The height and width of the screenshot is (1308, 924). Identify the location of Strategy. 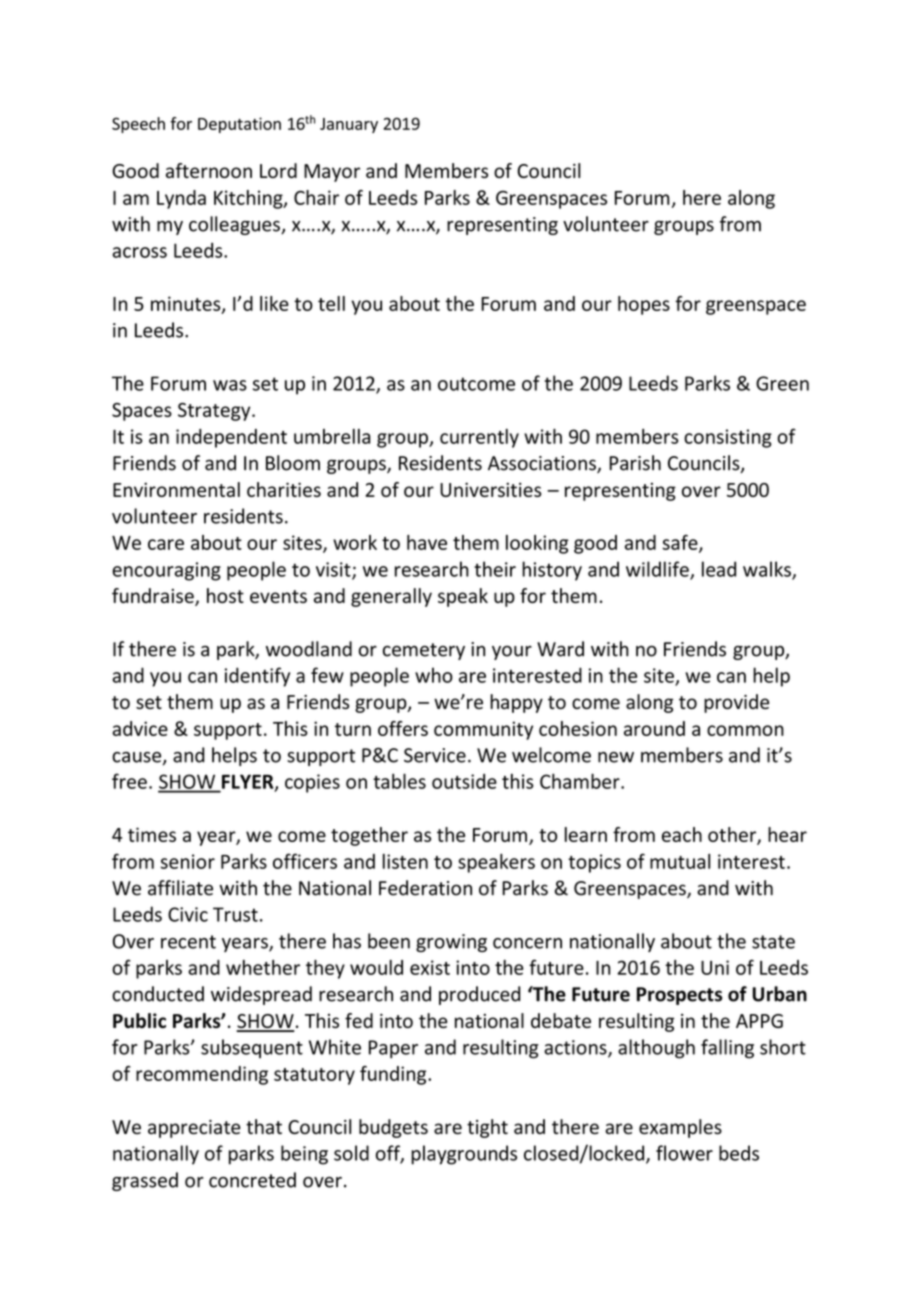
(215, 412).
